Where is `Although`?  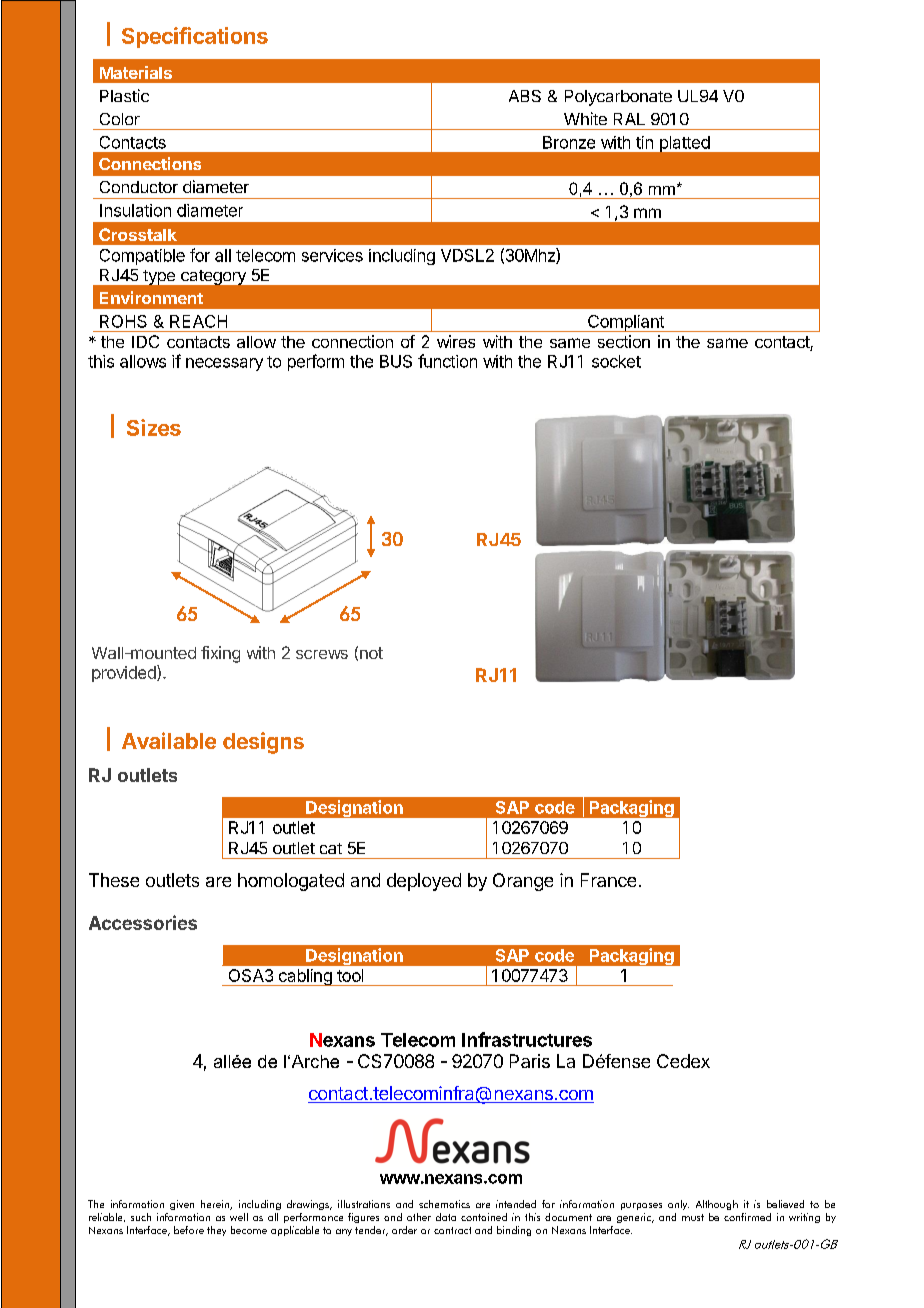
Although is located at coordinates (717, 1205).
